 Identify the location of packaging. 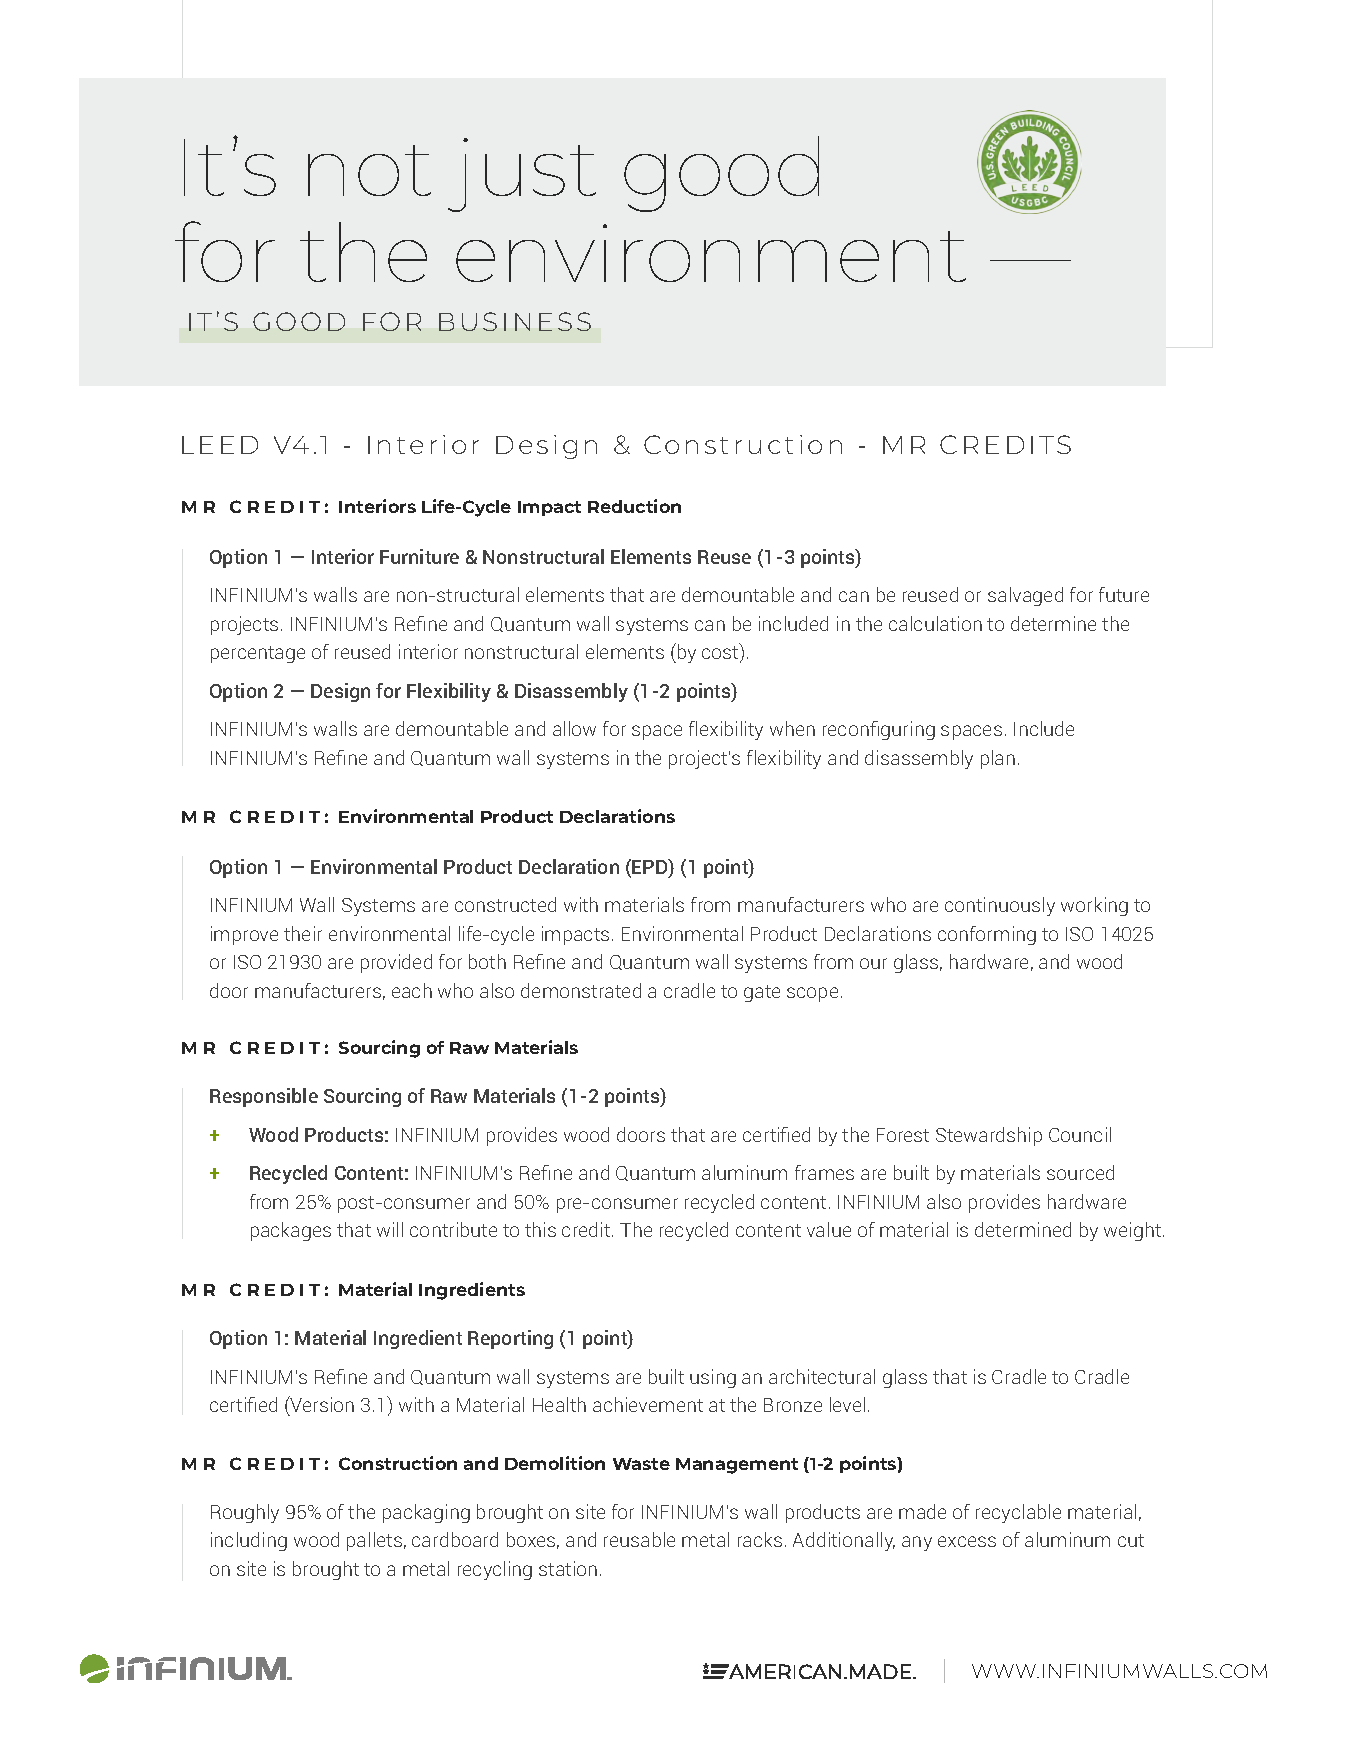
(426, 1513).
